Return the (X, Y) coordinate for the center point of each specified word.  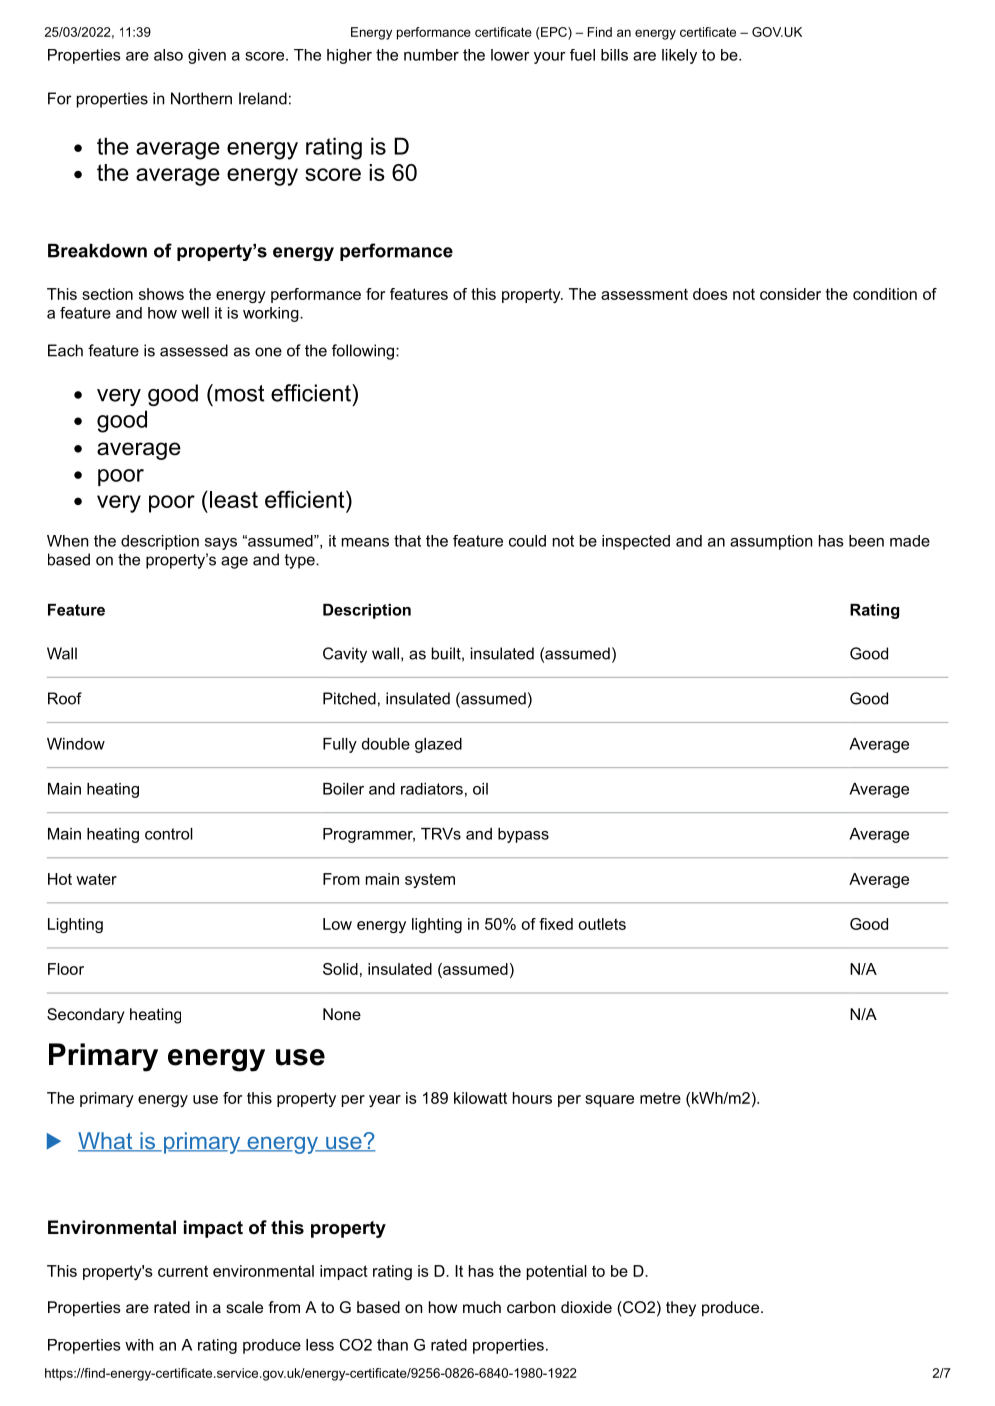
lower (510, 55)
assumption (771, 542)
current (183, 1271)
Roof (65, 698)
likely (679, 56)
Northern (201, 98)
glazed (438, 745)
